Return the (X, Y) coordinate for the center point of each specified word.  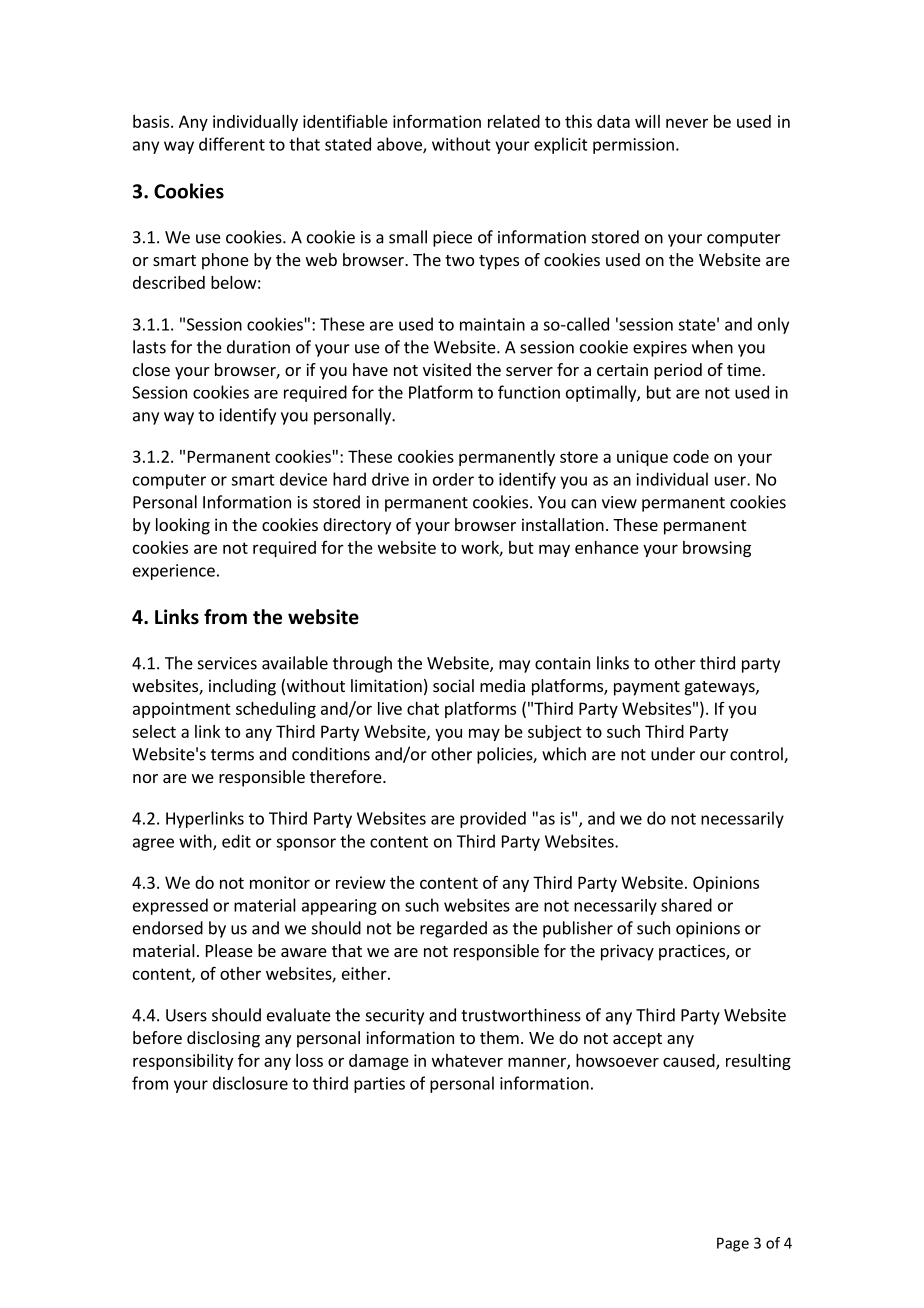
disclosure (250, 1083)
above (400, 145)
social (453, 685)
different (232, 144)
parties (379, 1085)
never (687, 123)
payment (647, 688)
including (242, 687)
